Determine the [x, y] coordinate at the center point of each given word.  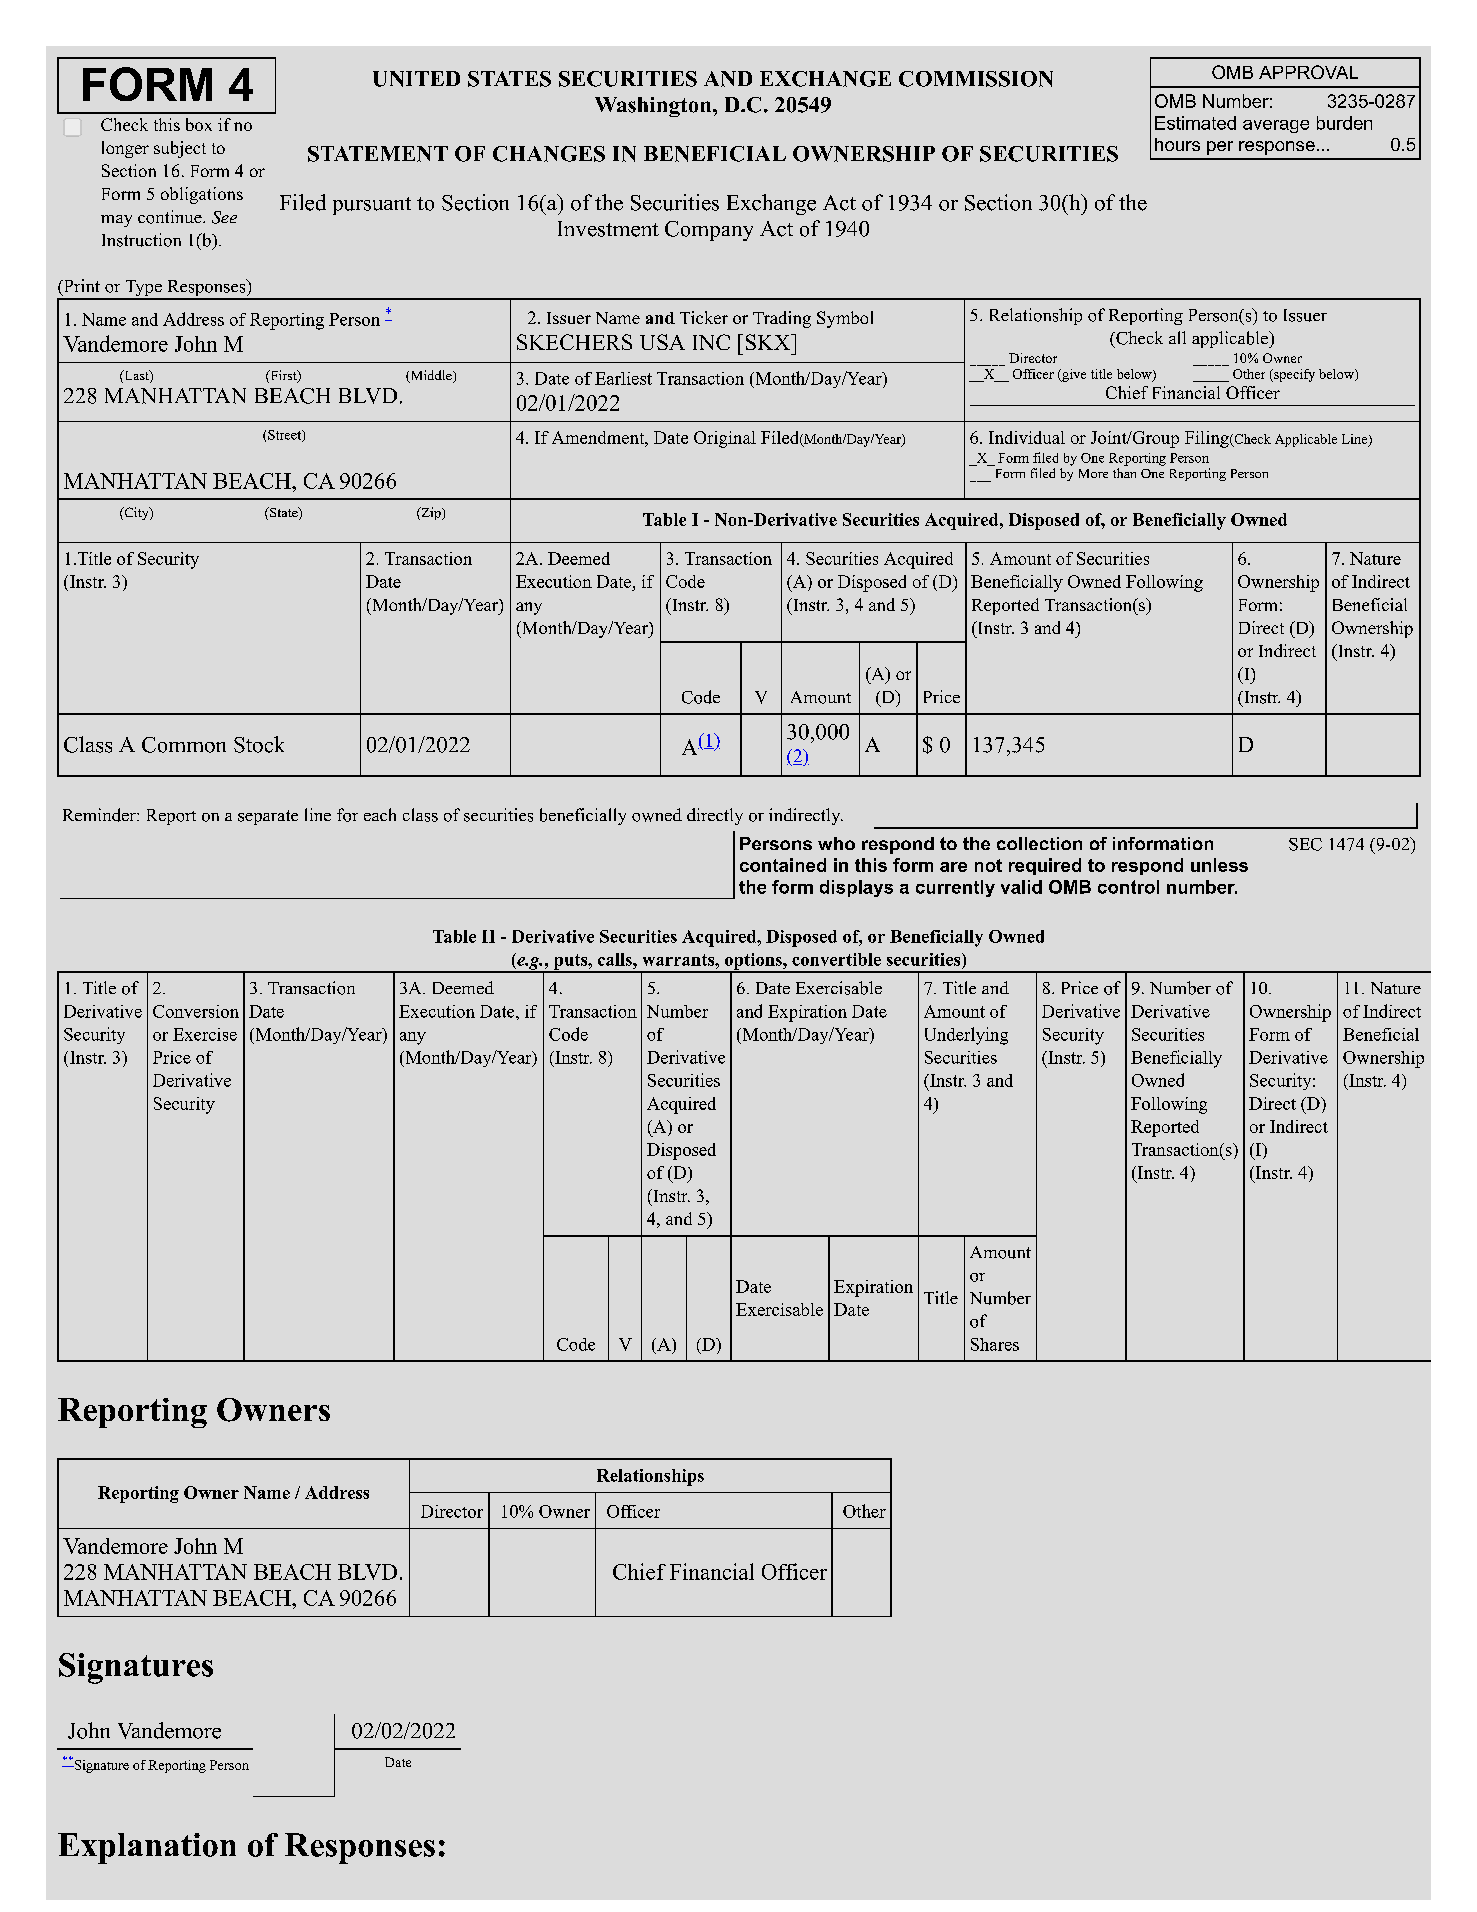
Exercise [205, 1034]
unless [1219, 865]
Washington [654, 107]
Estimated [1195, 123]
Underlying [966, 1036]
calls [616, 959]
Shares [995, 1344]
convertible [836, 959]
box [199, 124]
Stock [259, 744]
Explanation [147, 1848]
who [836, 843]
